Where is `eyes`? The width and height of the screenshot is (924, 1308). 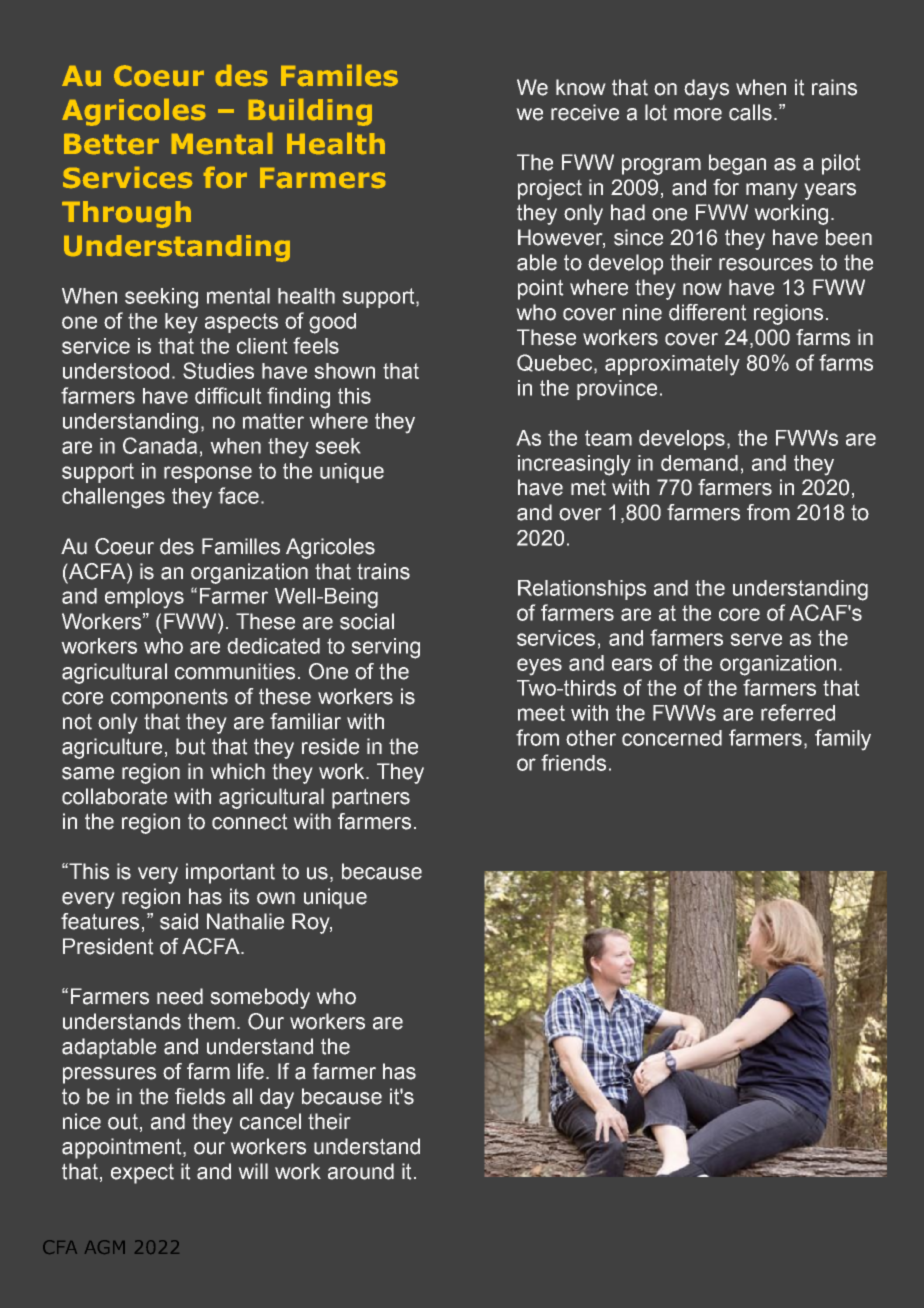 eyes is located at coordinates (539, 666).
